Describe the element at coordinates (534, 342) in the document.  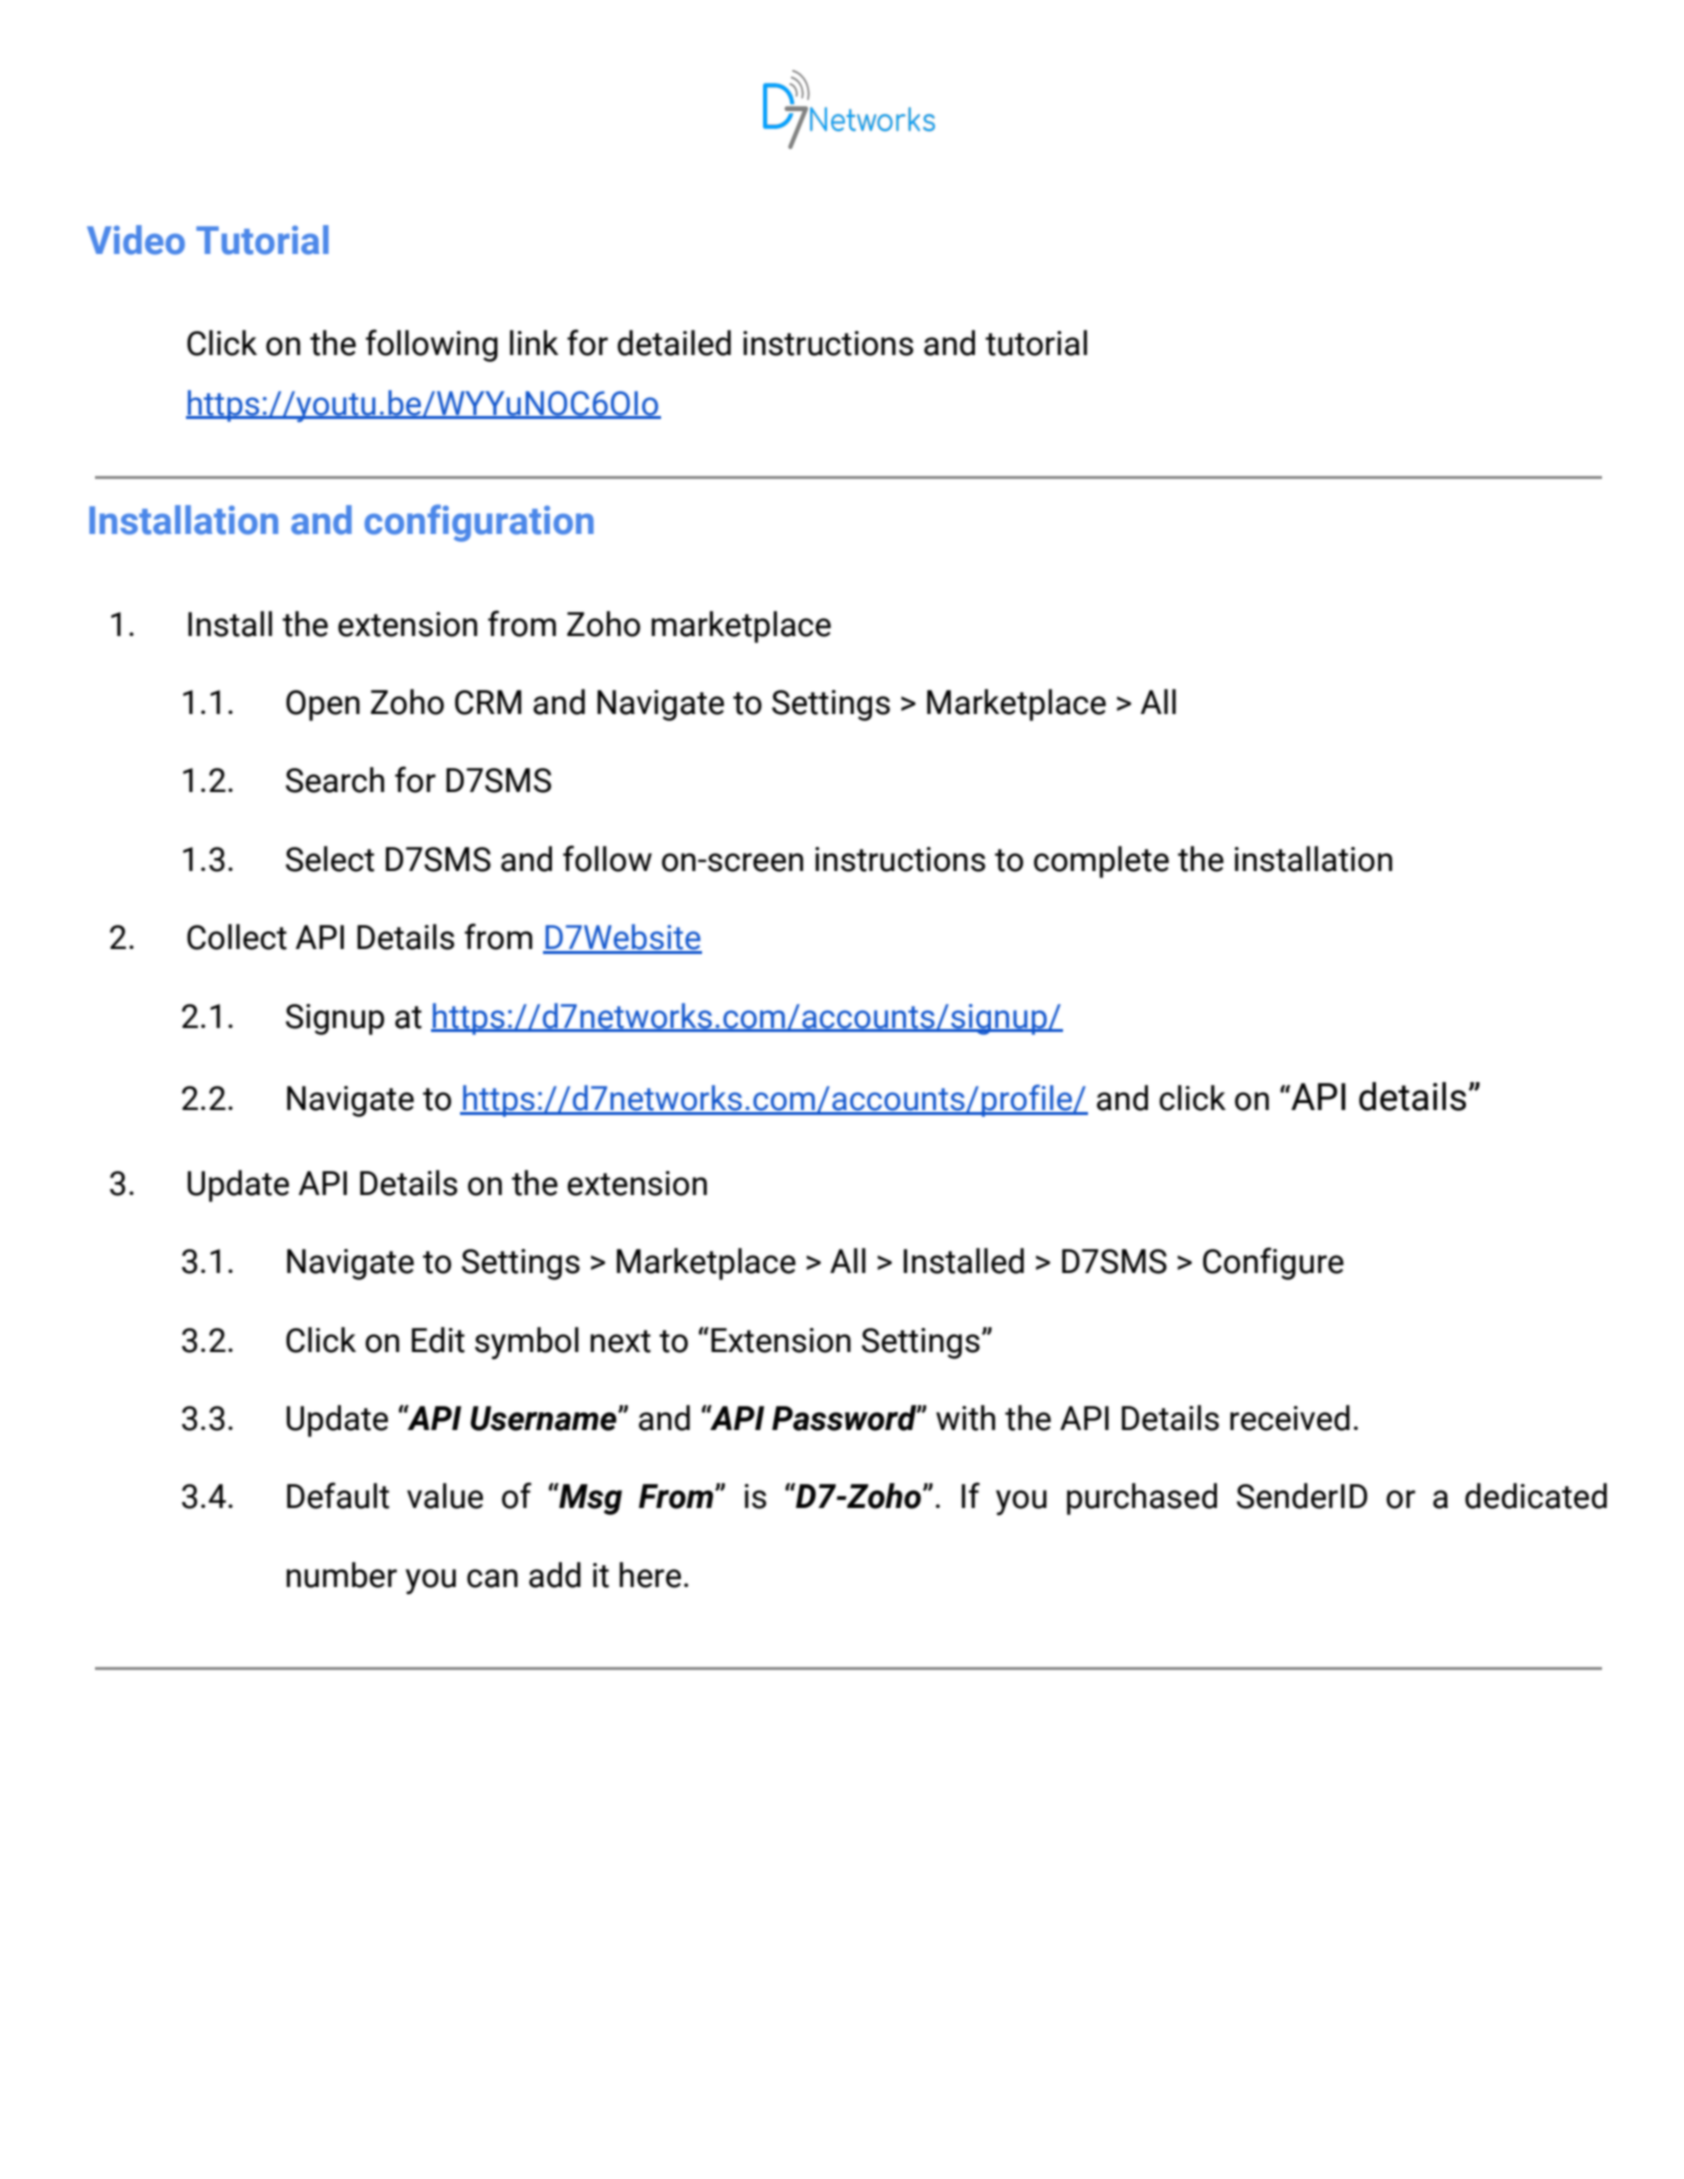
I see `link` at that location.
